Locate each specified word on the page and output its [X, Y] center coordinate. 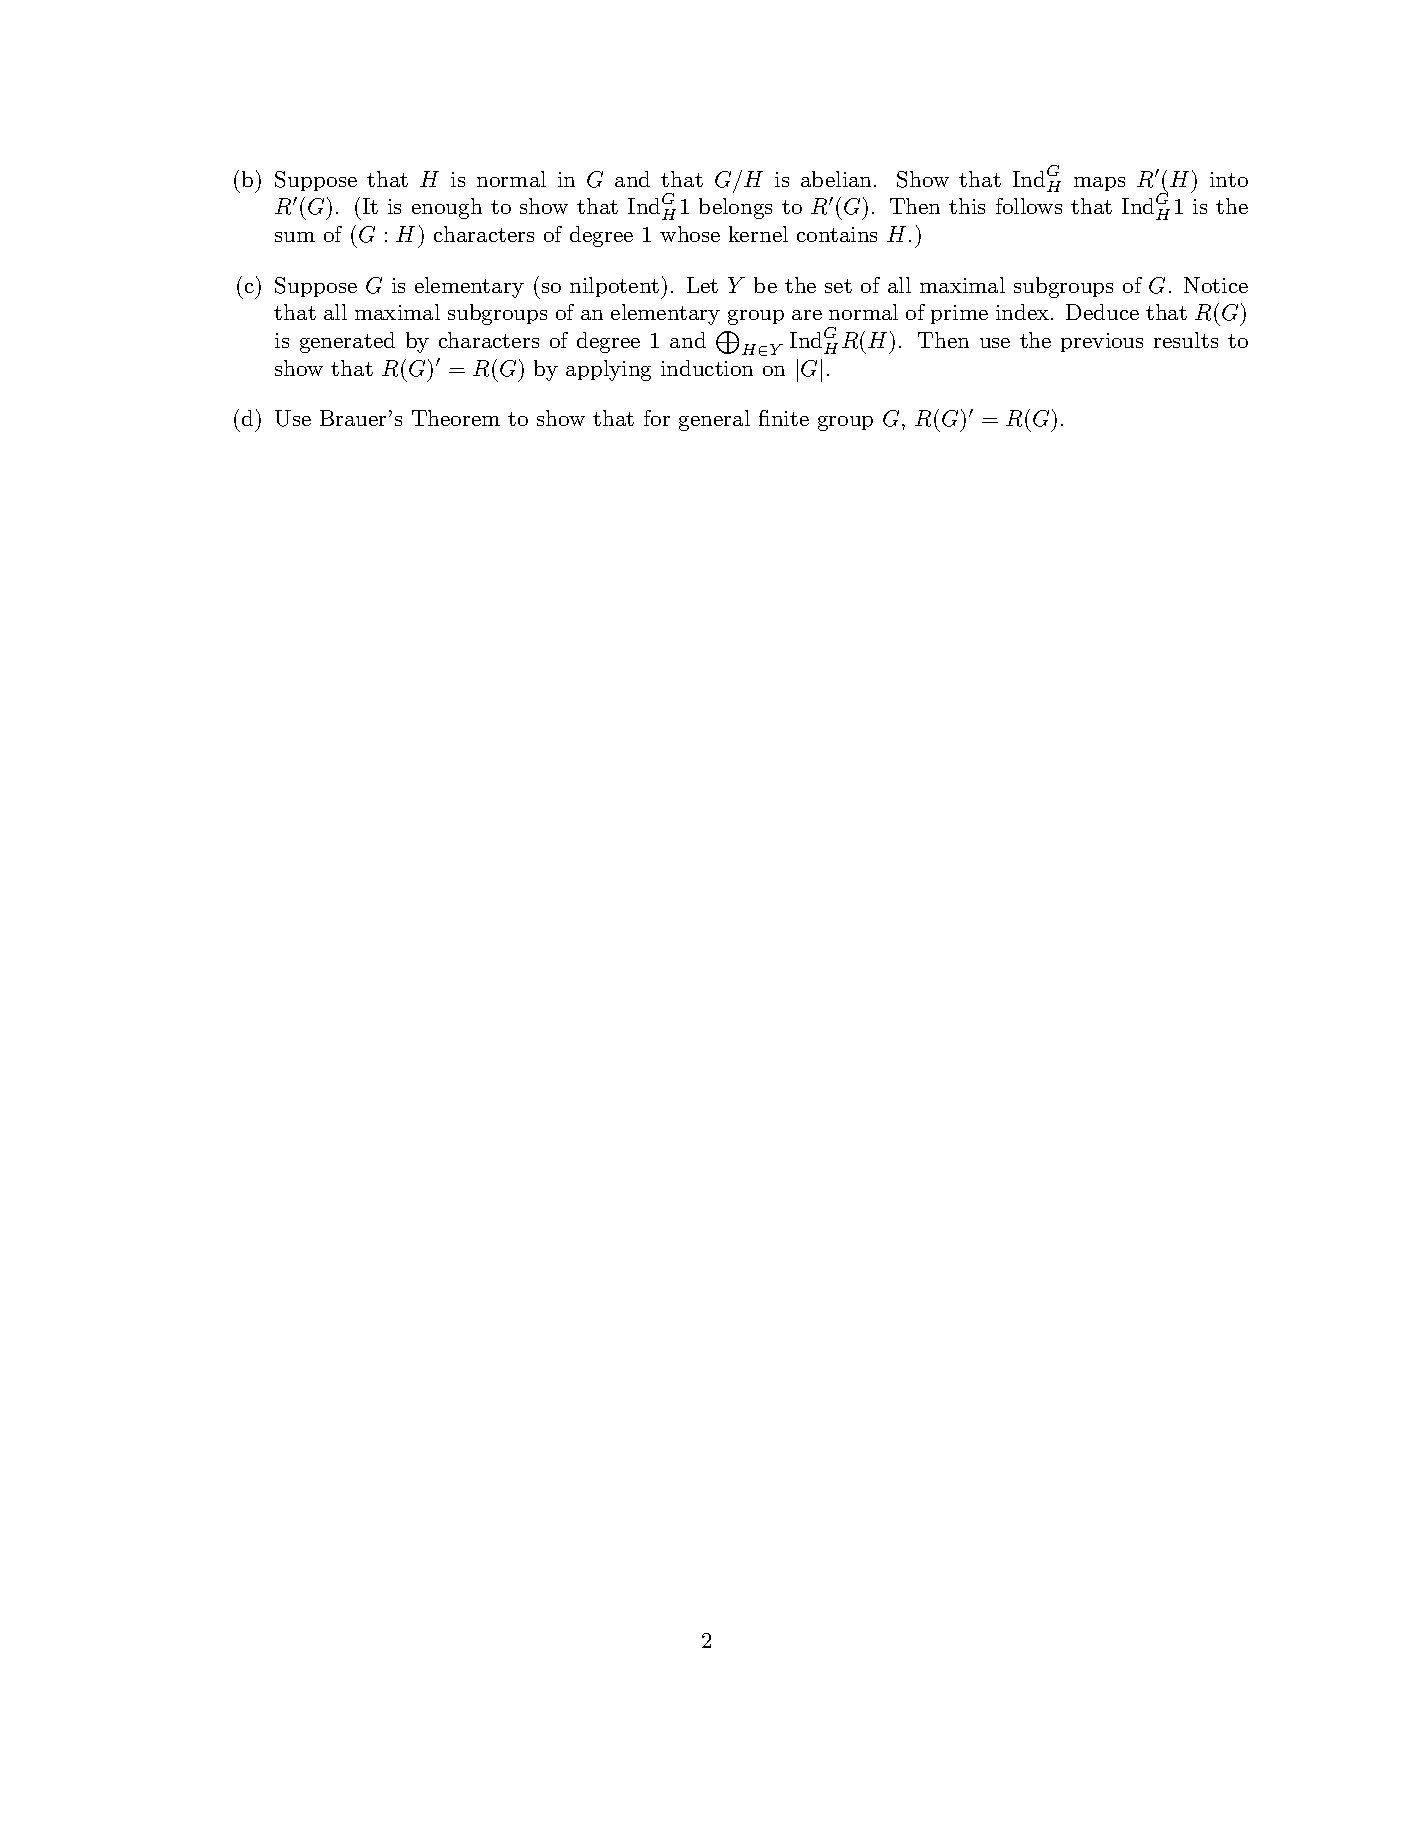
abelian [838, 179]
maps [1099, 184]
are [807, 315]
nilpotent [614, 287]
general [714, 420]
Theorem [456, 418]
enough [447, 208]
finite [784, 418]
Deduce [1102, 312]
